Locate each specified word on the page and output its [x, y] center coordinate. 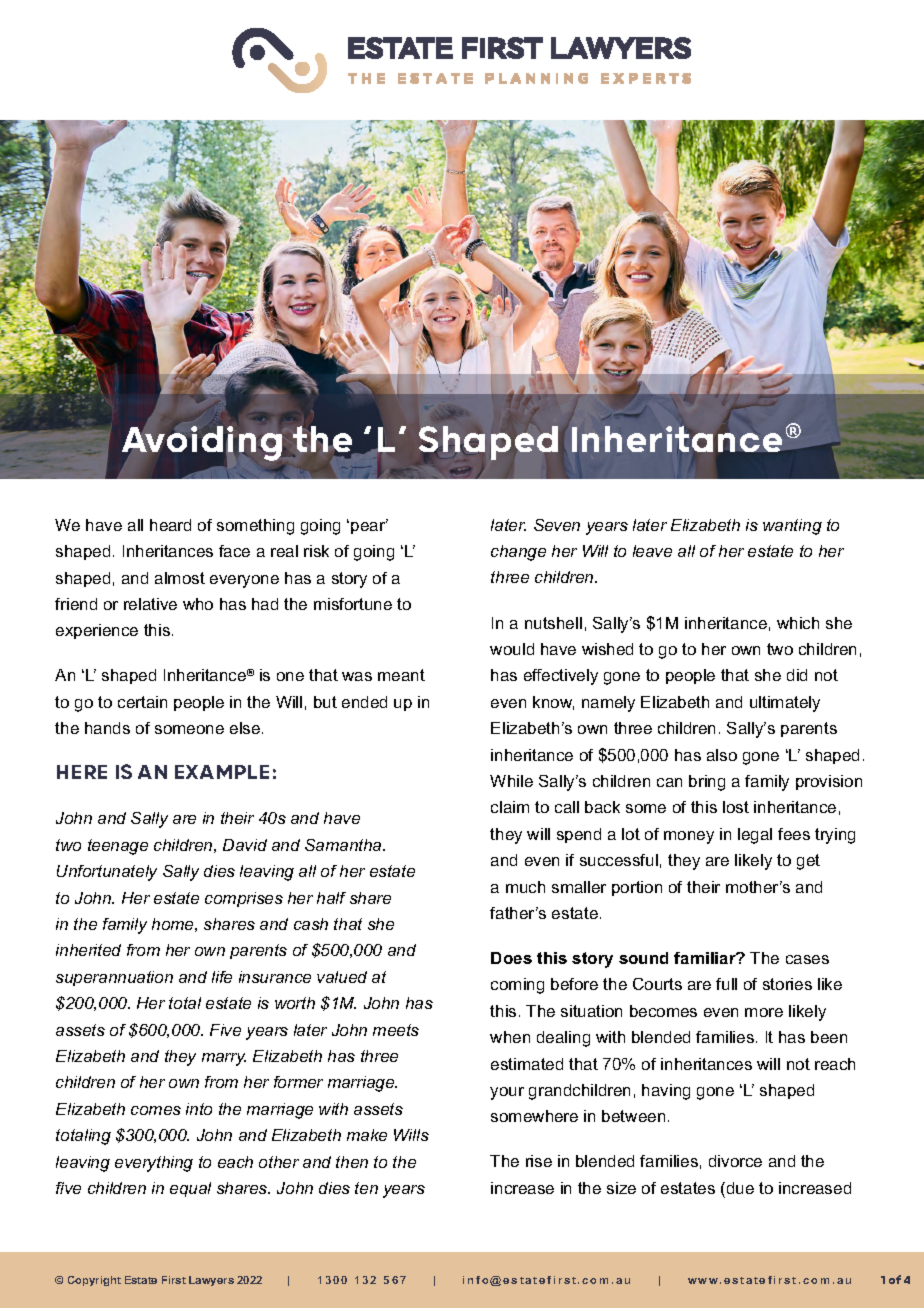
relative [150, 604]
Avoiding [202, 443]
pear [369, 527]
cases [807, 959]
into [199, 1109]
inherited [88, 950]
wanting [792, 527]
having [666, 1092]
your [507, 1093]
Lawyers [211, 1281]
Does [511, 958]
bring [707, 783]
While [511, 781]
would [512, 649]
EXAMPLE [222, 772]
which [798, 623]
